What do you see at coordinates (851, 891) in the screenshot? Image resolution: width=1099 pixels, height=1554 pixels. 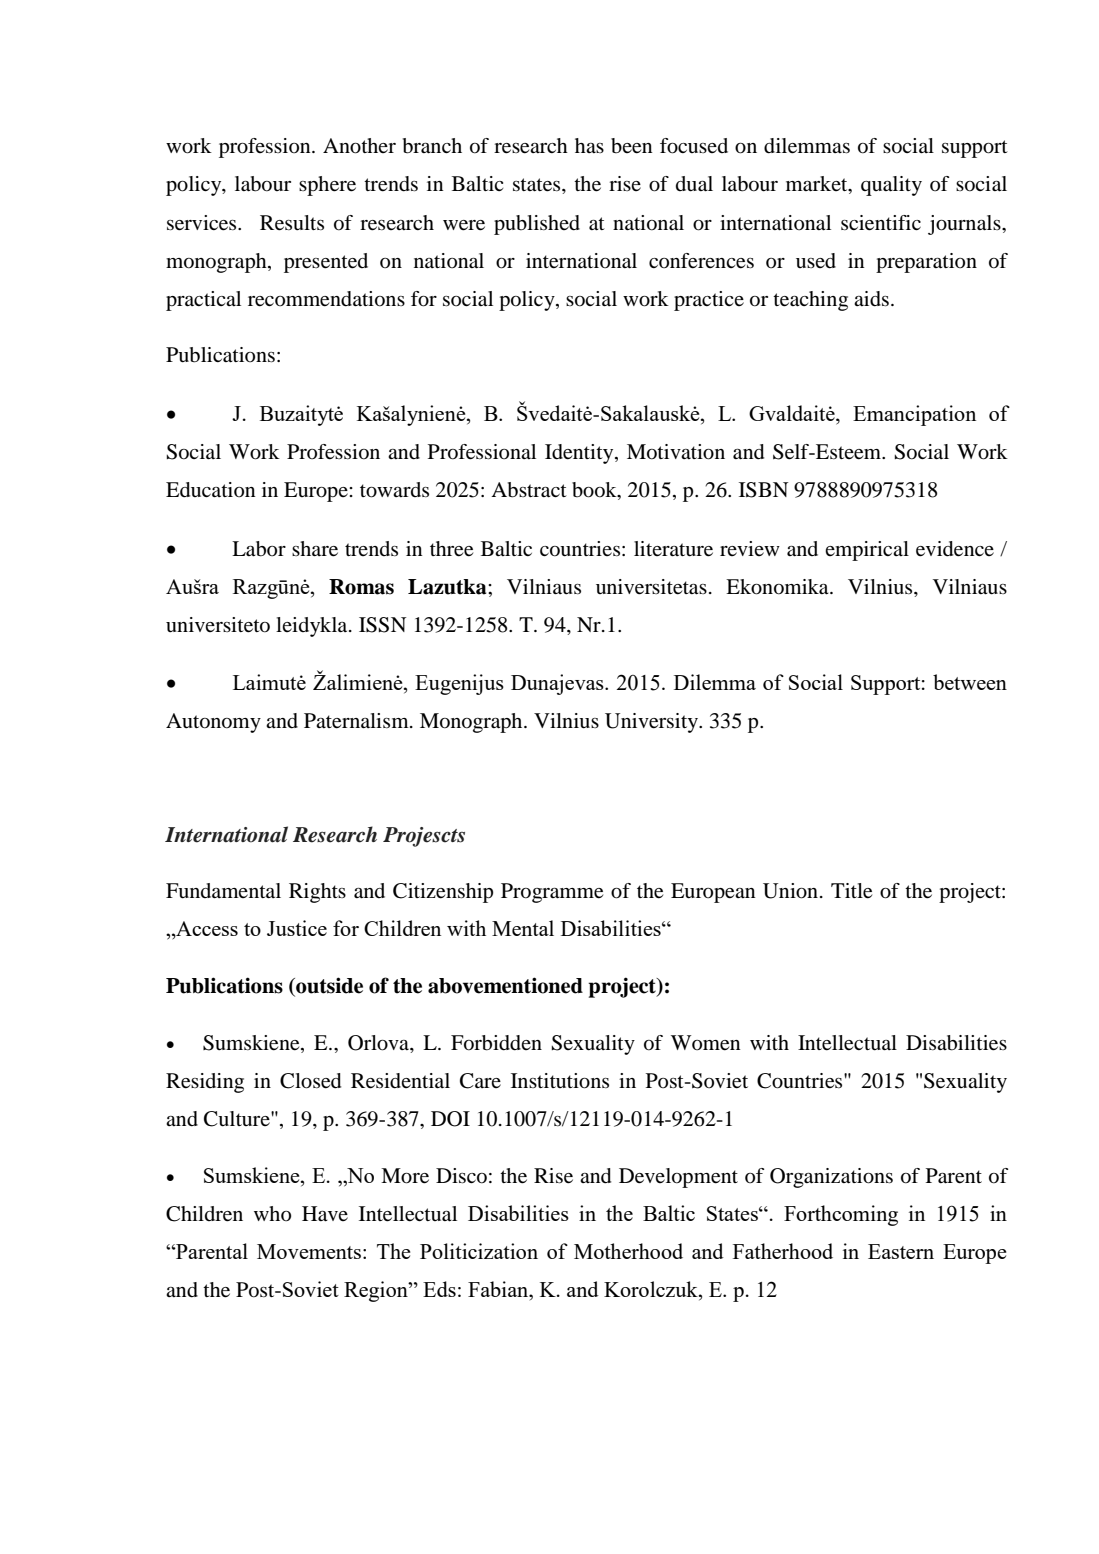 I see `Title` at bounding box center [851, 891].
